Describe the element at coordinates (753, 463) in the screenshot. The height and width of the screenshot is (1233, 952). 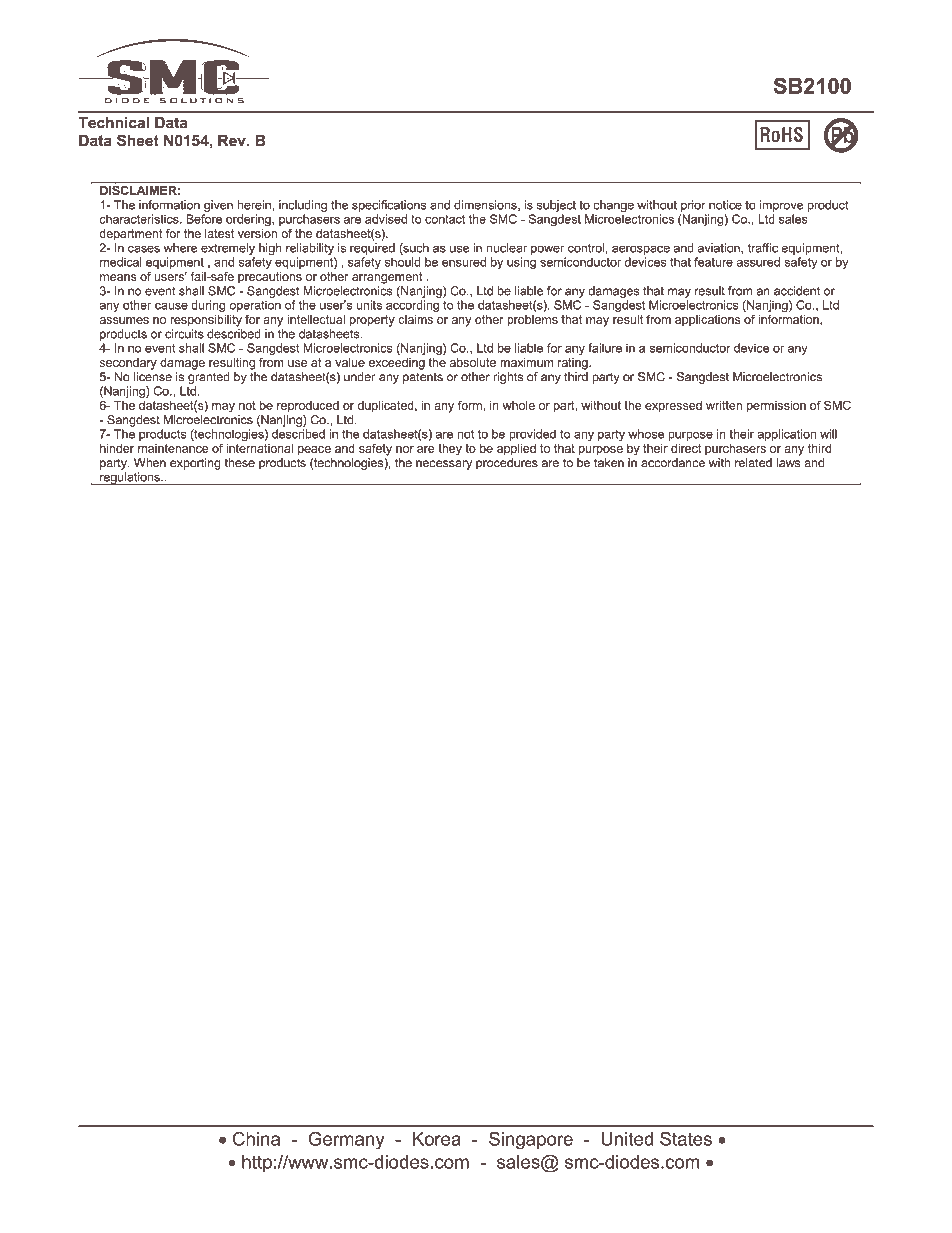
I see `related` at that location.
